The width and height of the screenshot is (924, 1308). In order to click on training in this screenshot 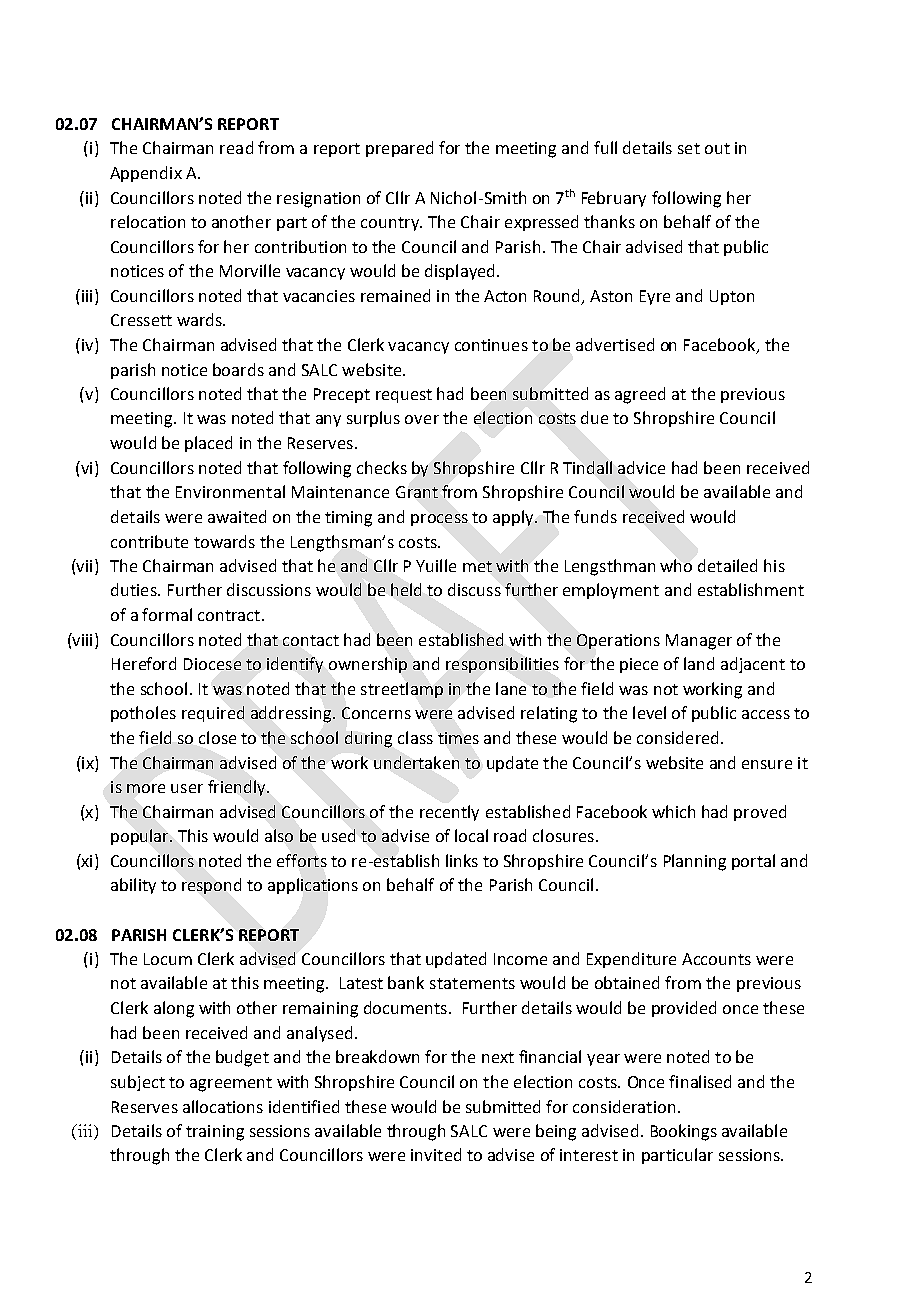, I will do `click(215, 1133)`.
